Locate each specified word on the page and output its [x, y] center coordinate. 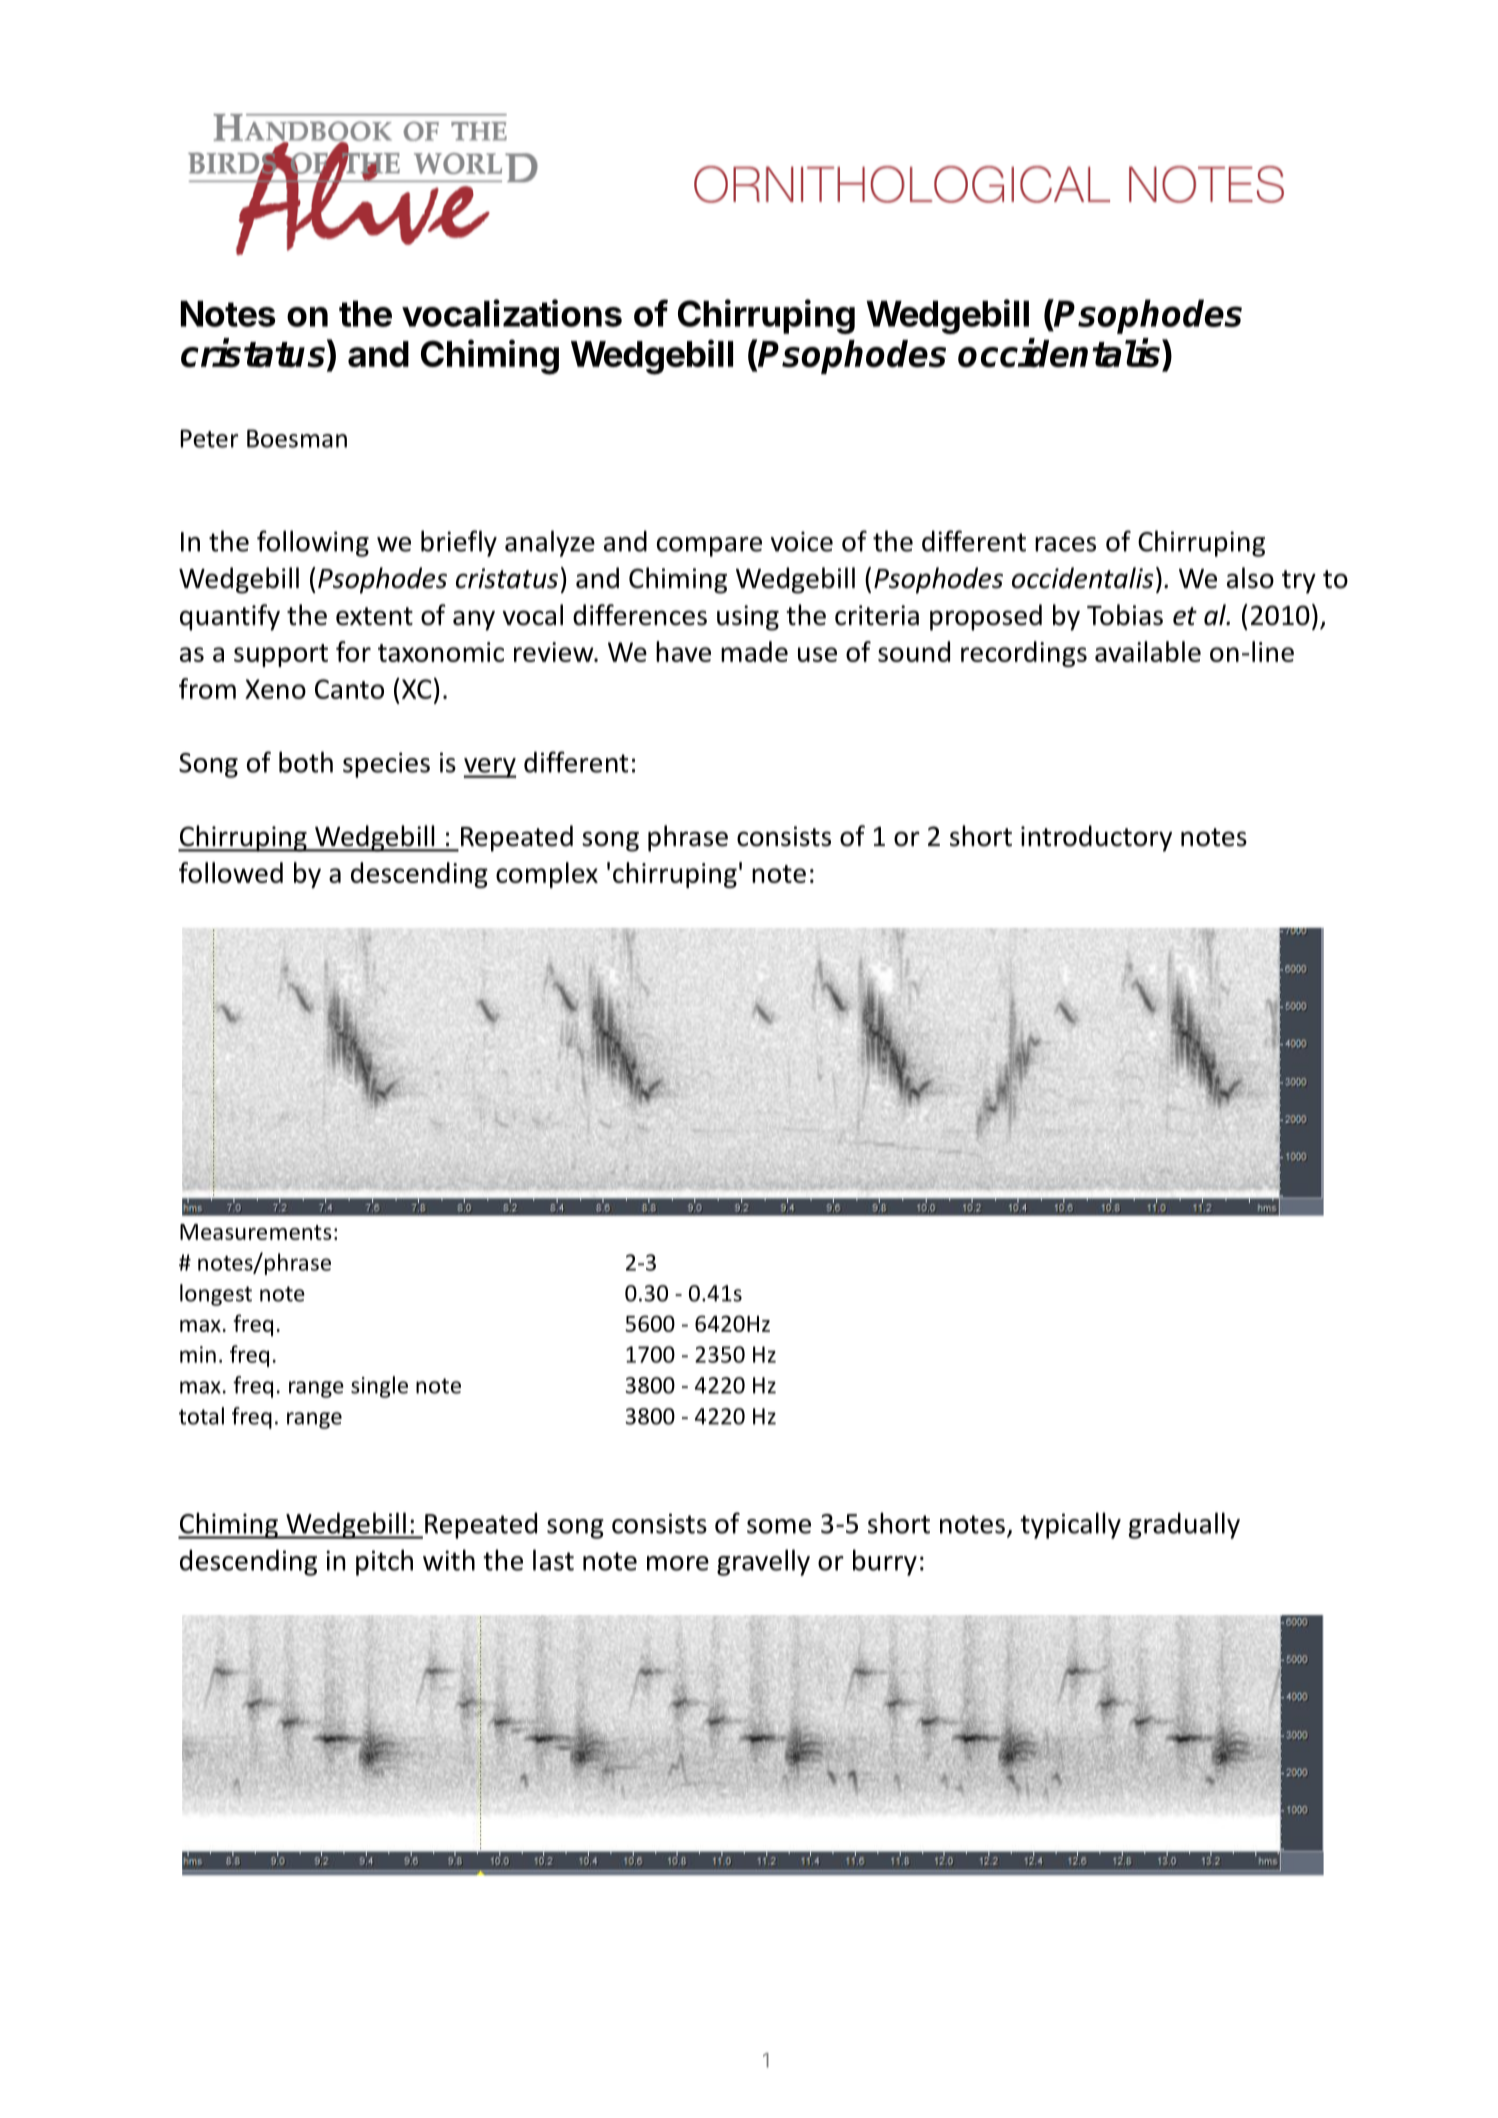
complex [547, 875]
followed [231, 872]
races [1065, 544]
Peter [210, 438]
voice [802, 541]
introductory [1096, 838]
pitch [384, 1562]
